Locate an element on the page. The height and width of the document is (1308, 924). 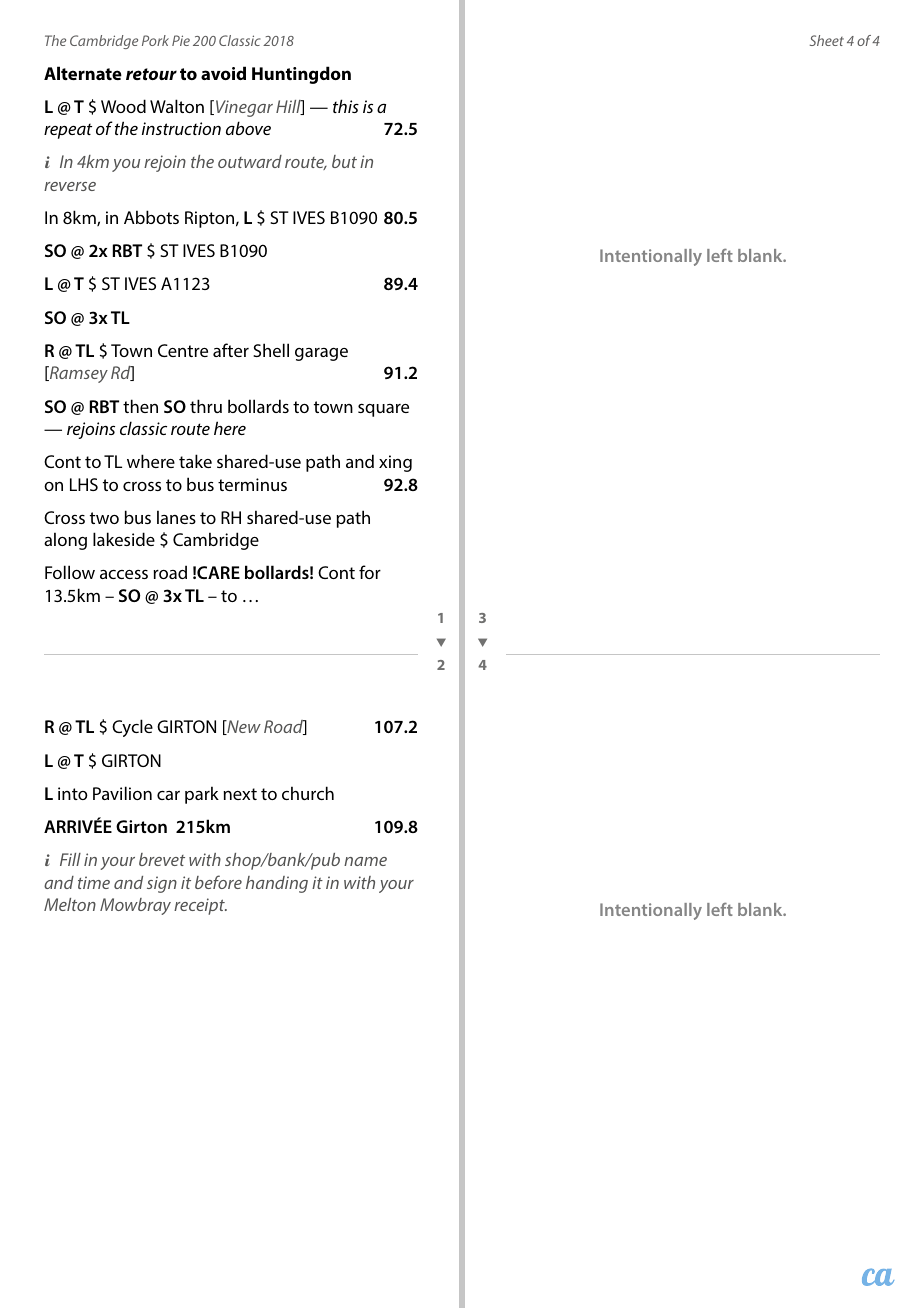
this is located at coordinates (346, 106).
